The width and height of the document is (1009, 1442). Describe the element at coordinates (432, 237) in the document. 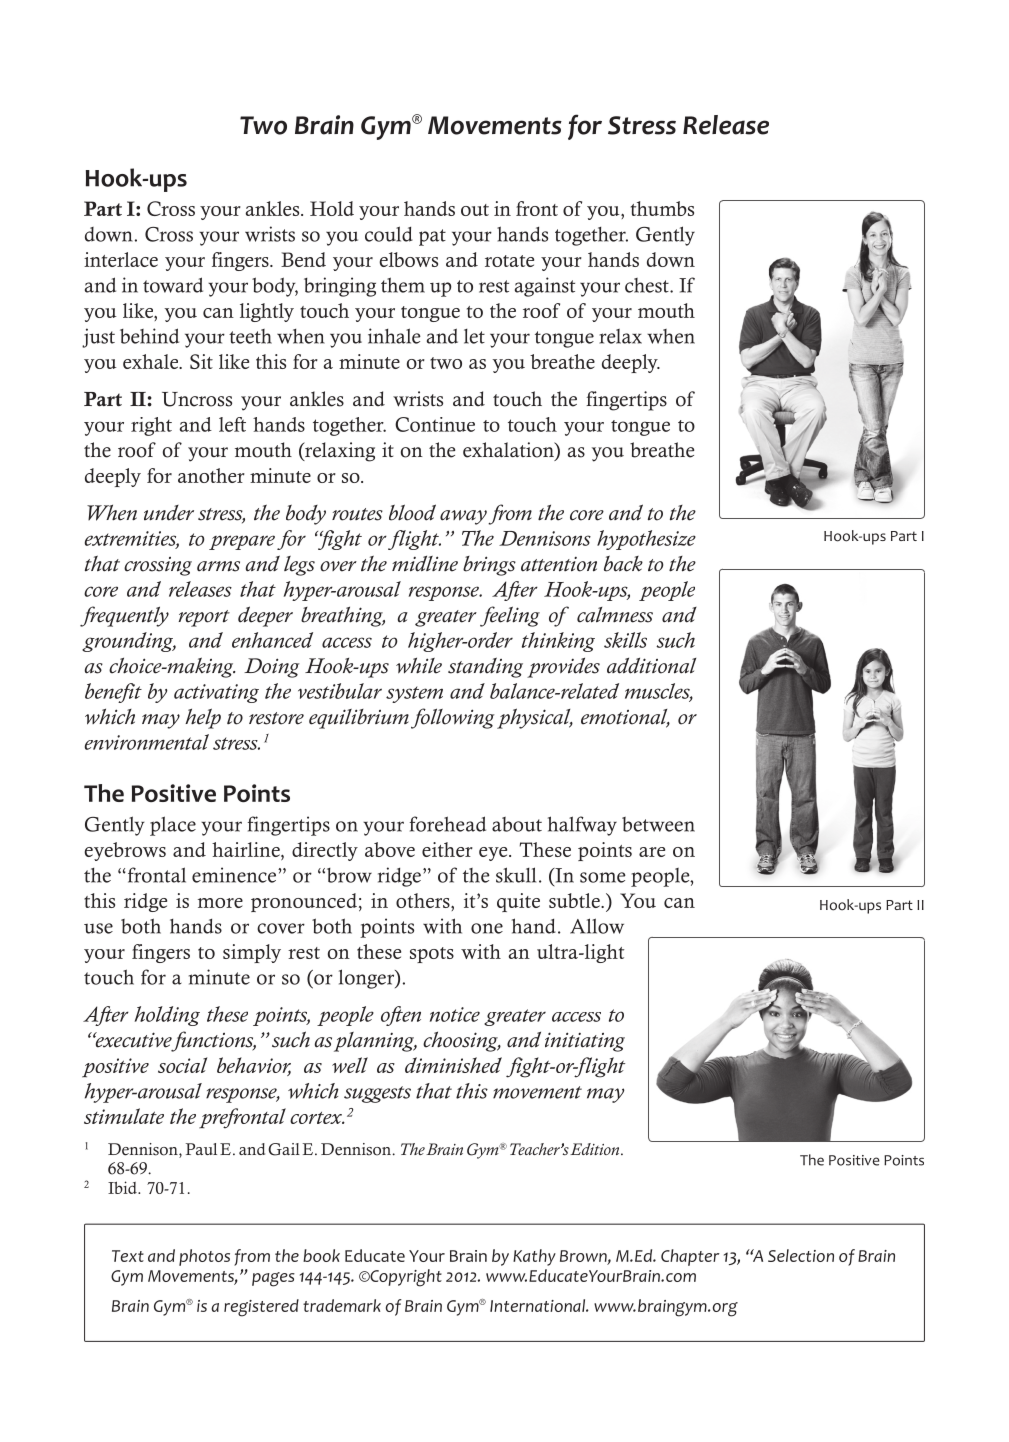

I see `pat` at that location.
